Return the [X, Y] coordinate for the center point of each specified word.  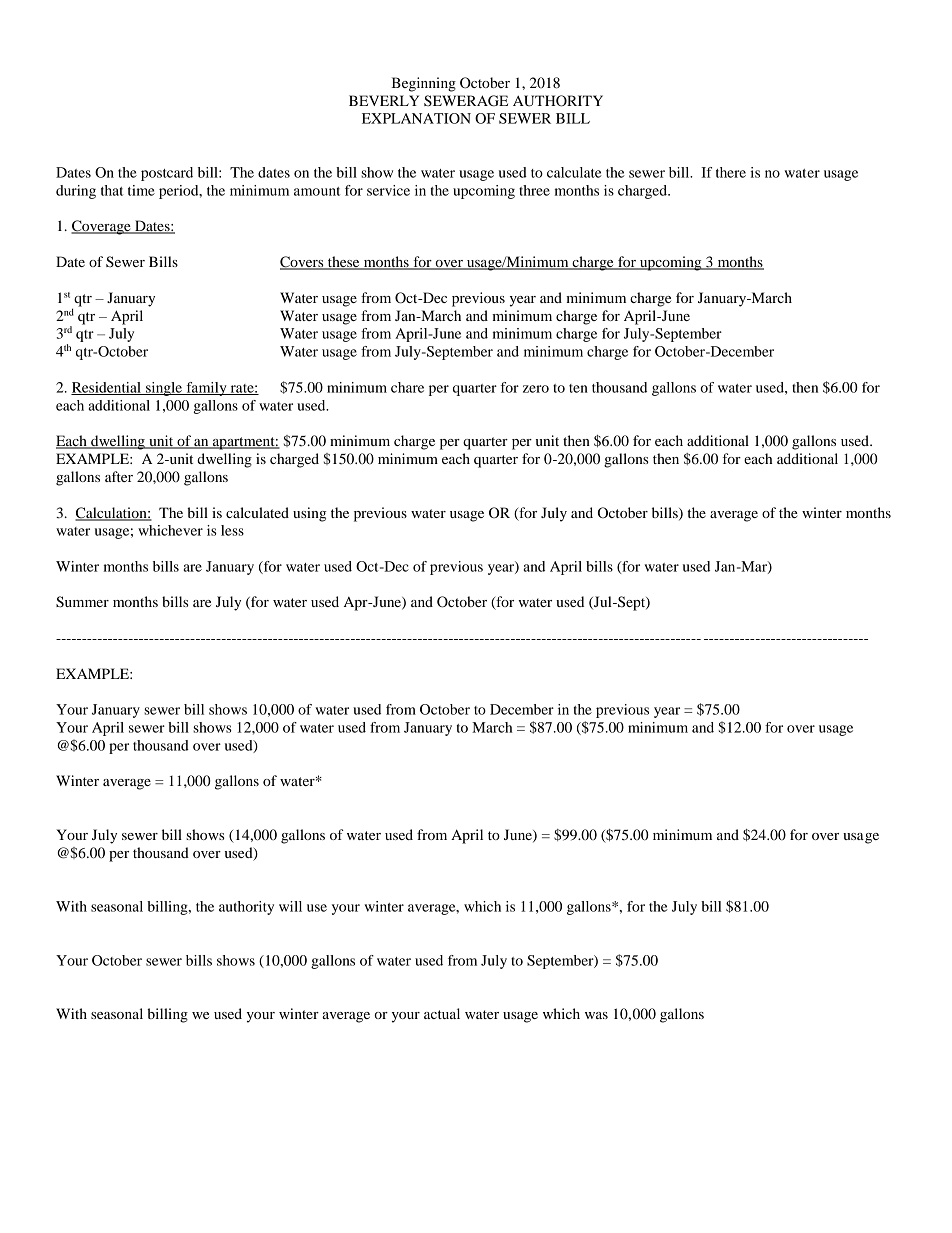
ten [578, 388]
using [309, 514]
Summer [82, 602]
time [141, 190]
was [596, 1015]
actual [442, 1013]
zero [536, 389]
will [290, 906]
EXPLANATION [416, 118]
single [164, 389]
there [731, 172]
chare [407, 387]
